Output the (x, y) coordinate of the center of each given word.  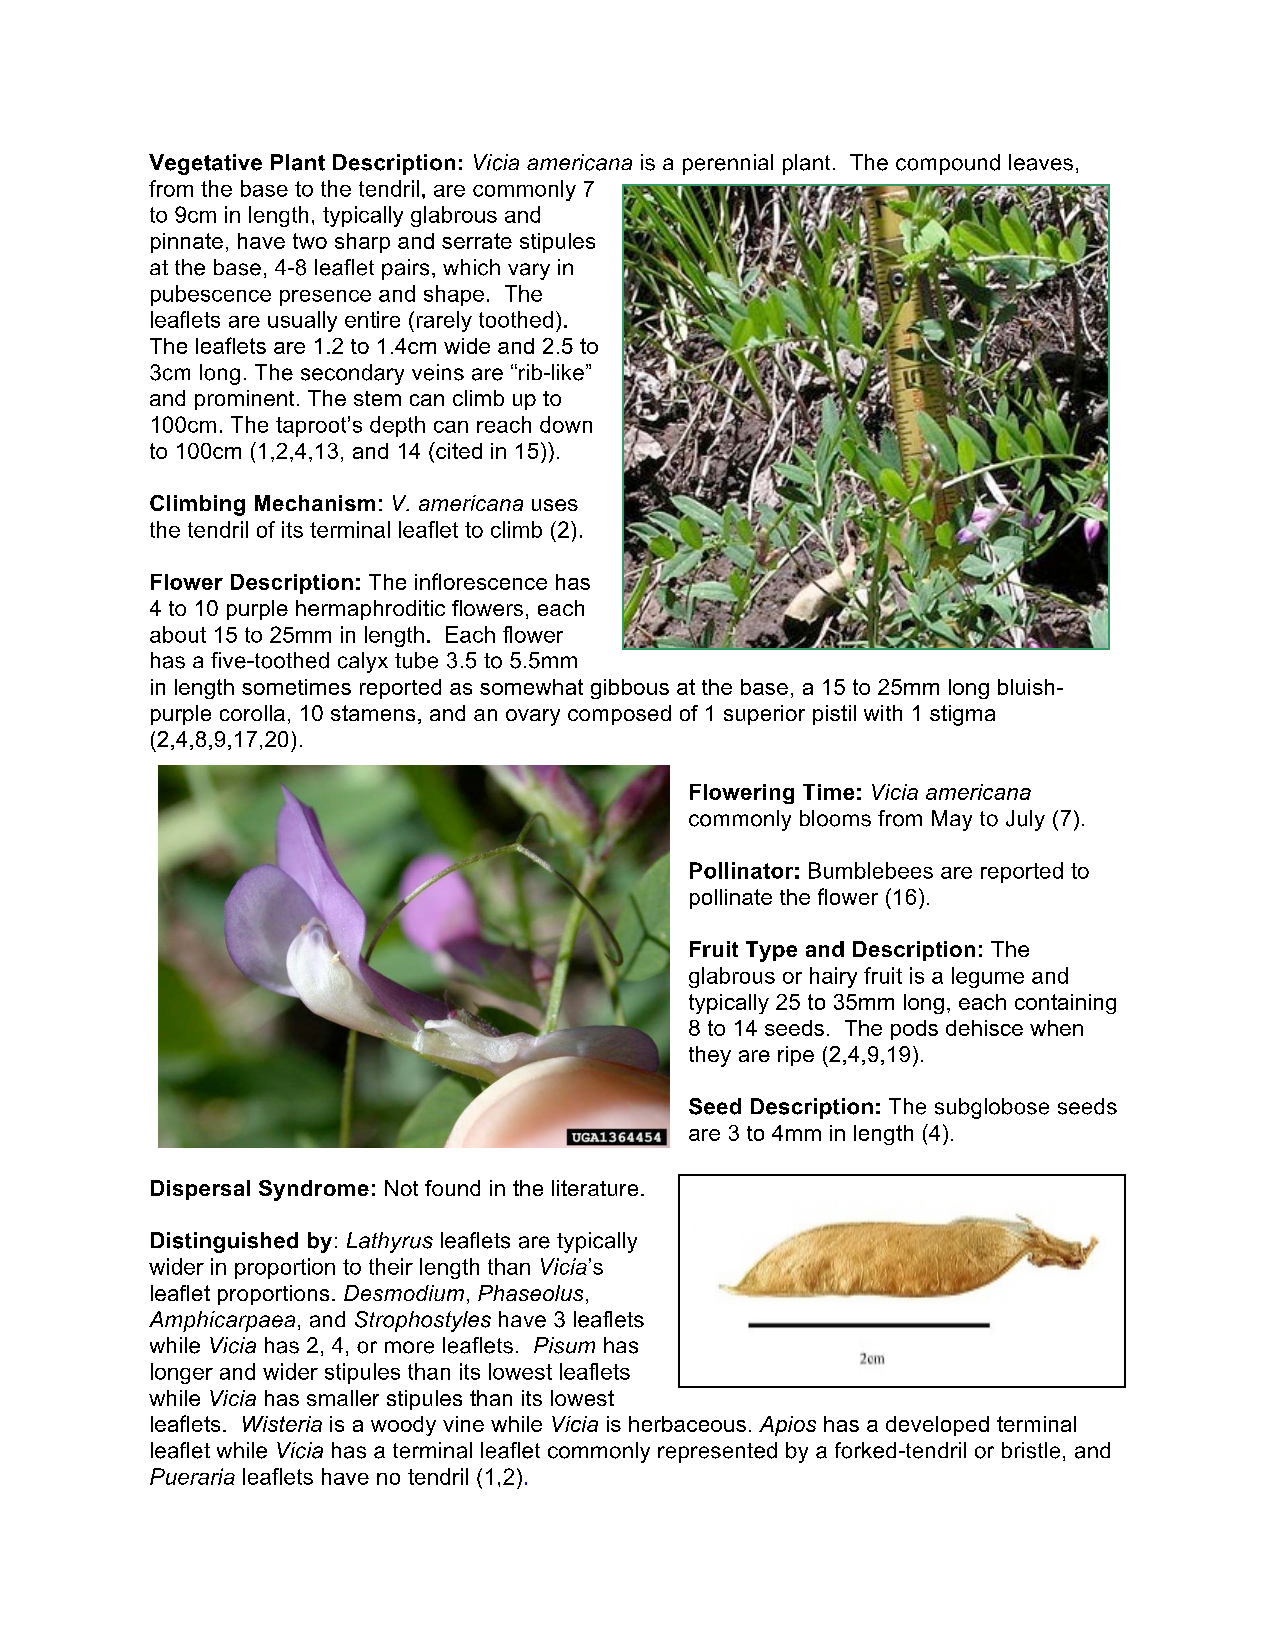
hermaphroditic (370, 610)
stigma (962, 715)
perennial (728, 164)
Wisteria (282, 1424)
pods (914, 1030)
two (310, 241)
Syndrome (314, 1190)
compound (948, 164)
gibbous (630, 689)
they (710, 1056)
